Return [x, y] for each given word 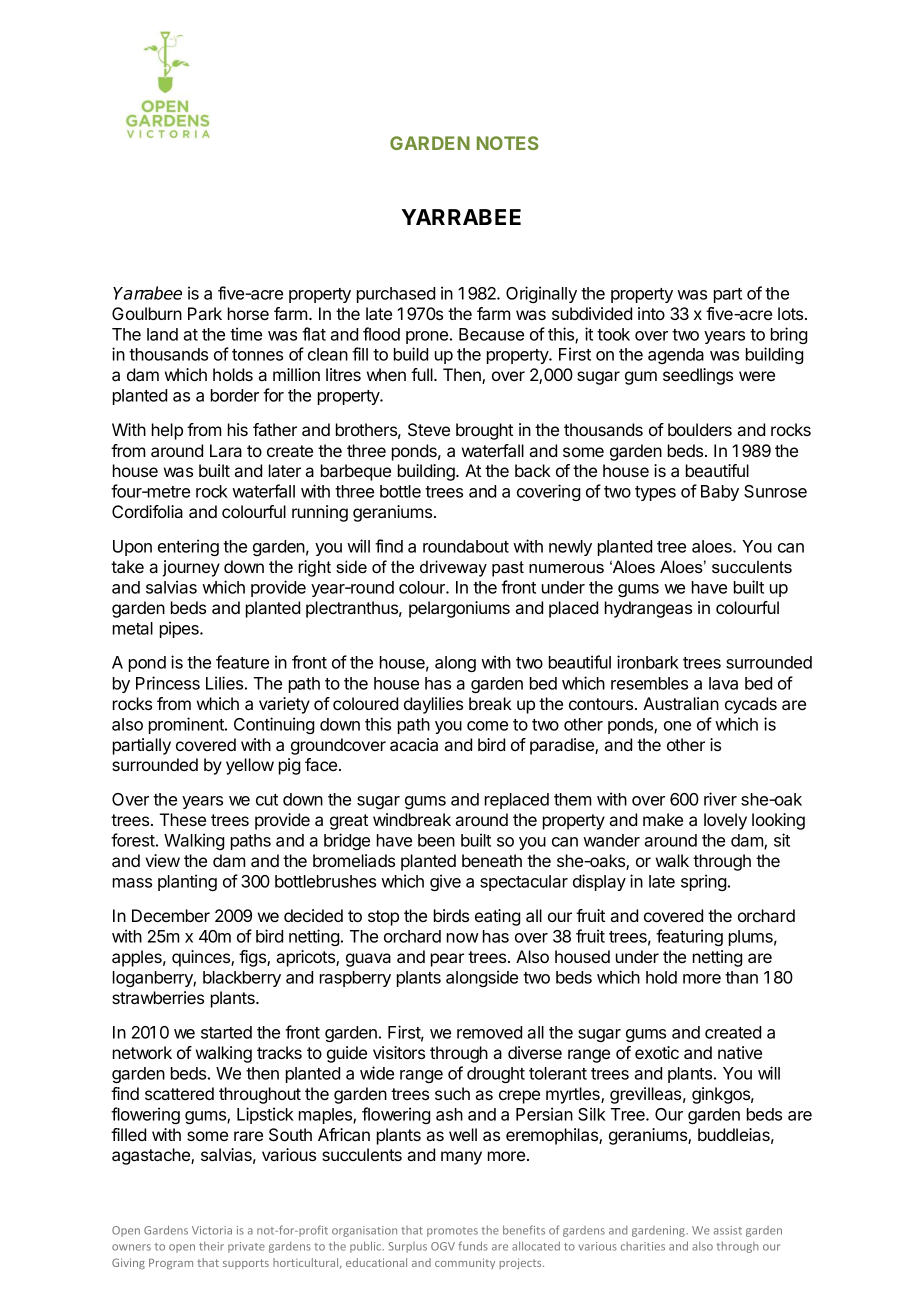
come [487, 726]
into [651, 313]
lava [723, 683]
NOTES [508, 143]
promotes [452, 1232]
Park [205, 313]
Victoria [212, 1230]
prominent [187, 725]
